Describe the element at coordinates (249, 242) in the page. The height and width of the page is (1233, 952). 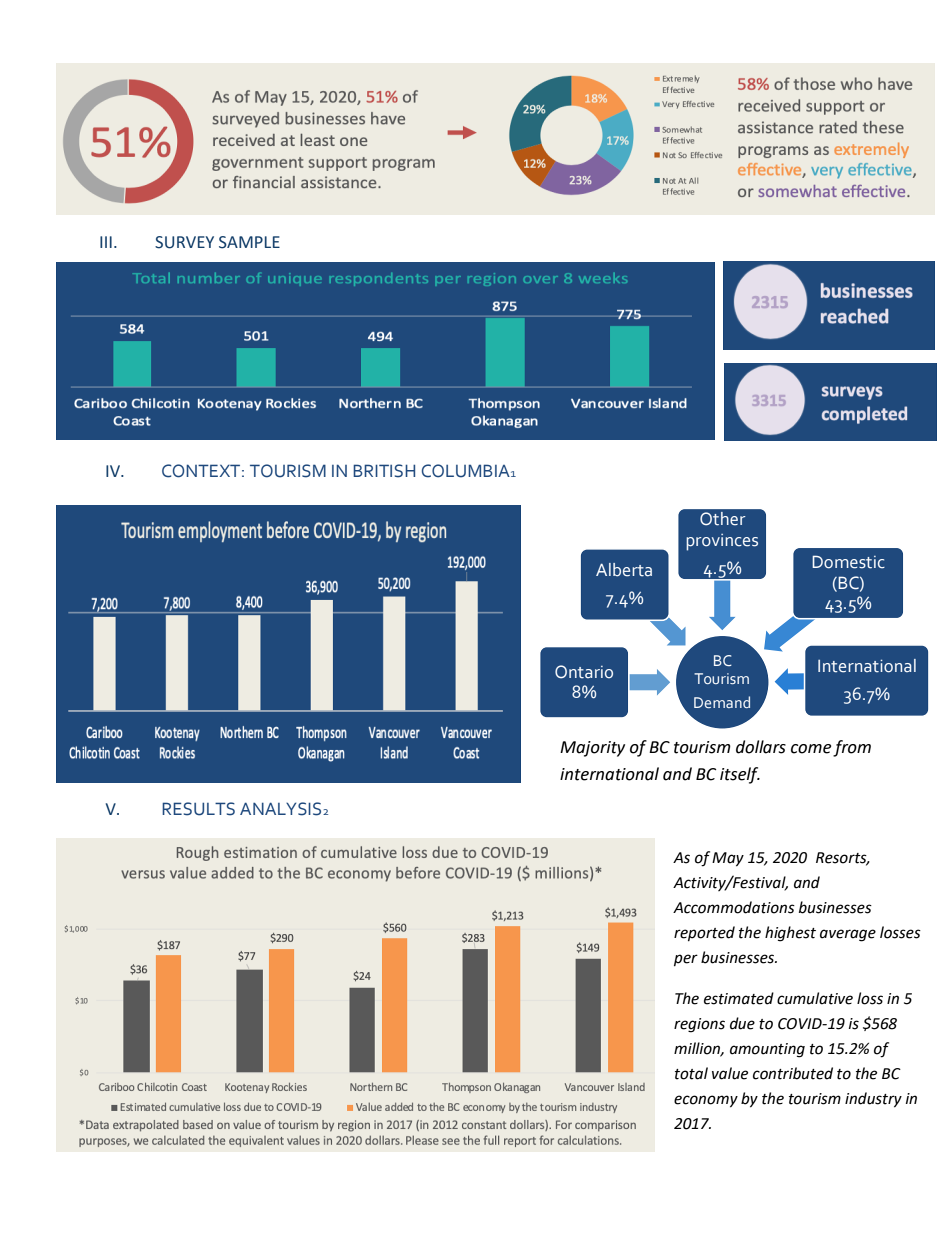
I see `SAMPLE` at that location.
